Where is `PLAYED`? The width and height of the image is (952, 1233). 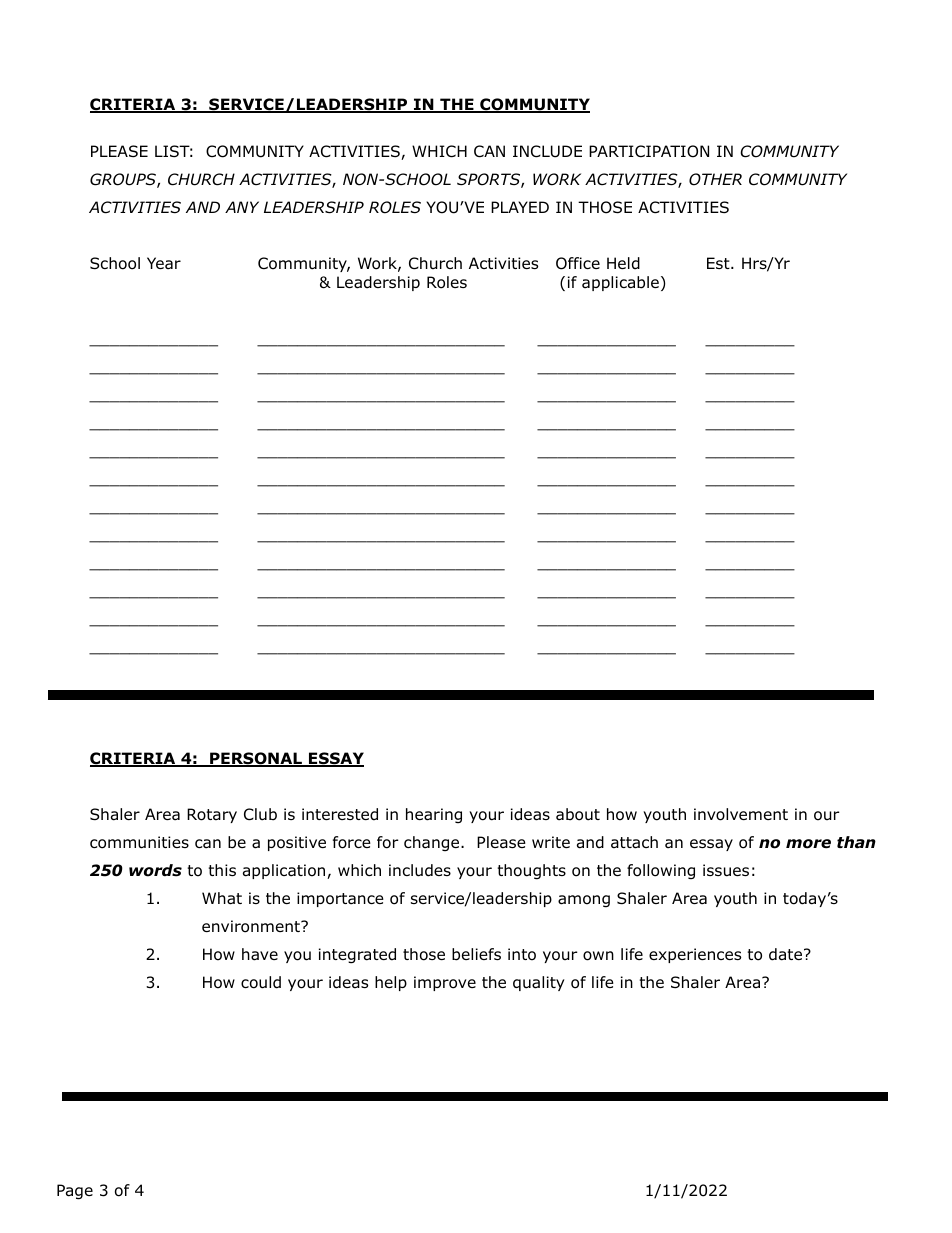
PLAYED is located at coordinates (520, 207).
